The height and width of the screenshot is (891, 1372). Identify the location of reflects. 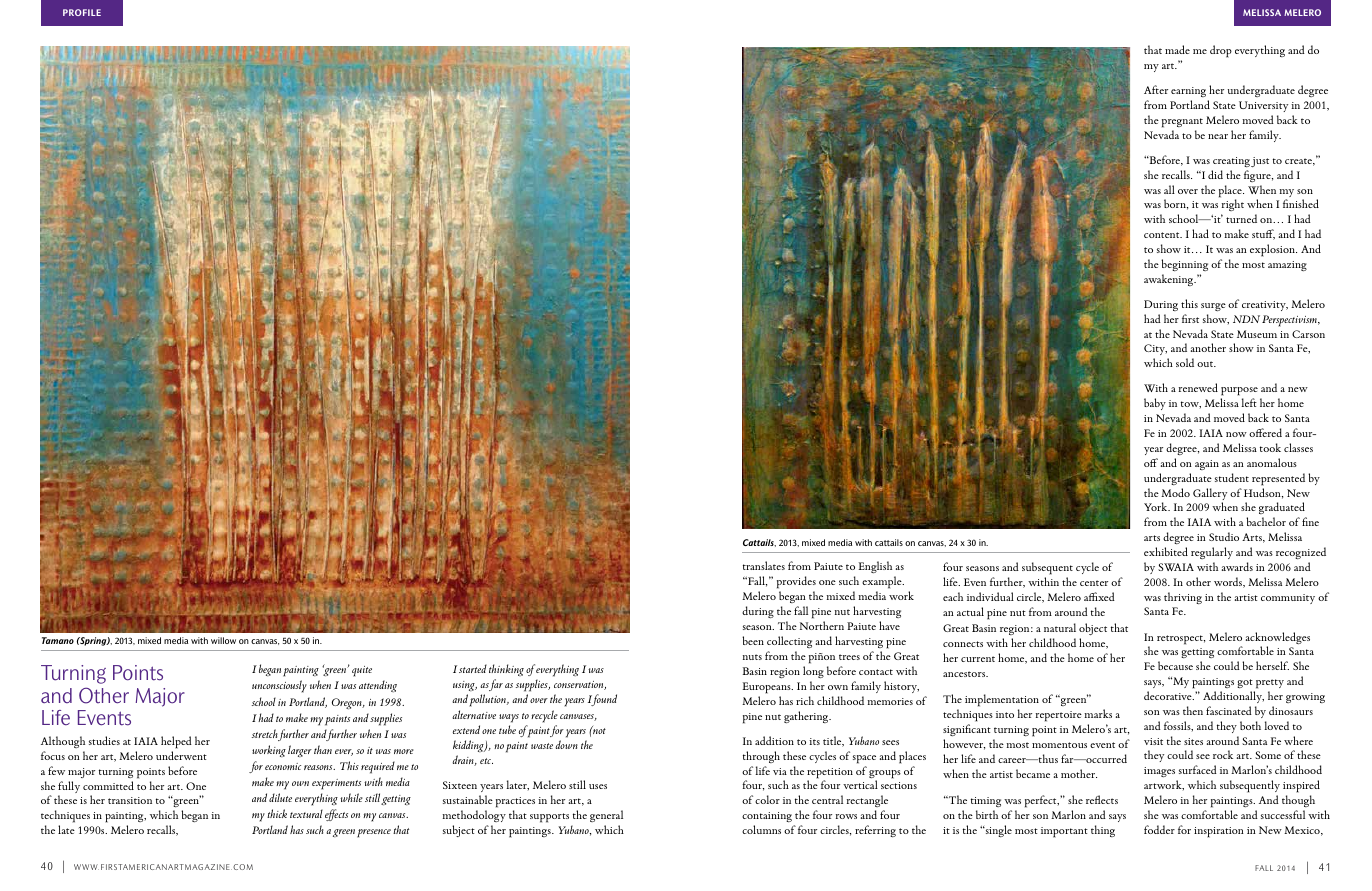
(1102, 799).
